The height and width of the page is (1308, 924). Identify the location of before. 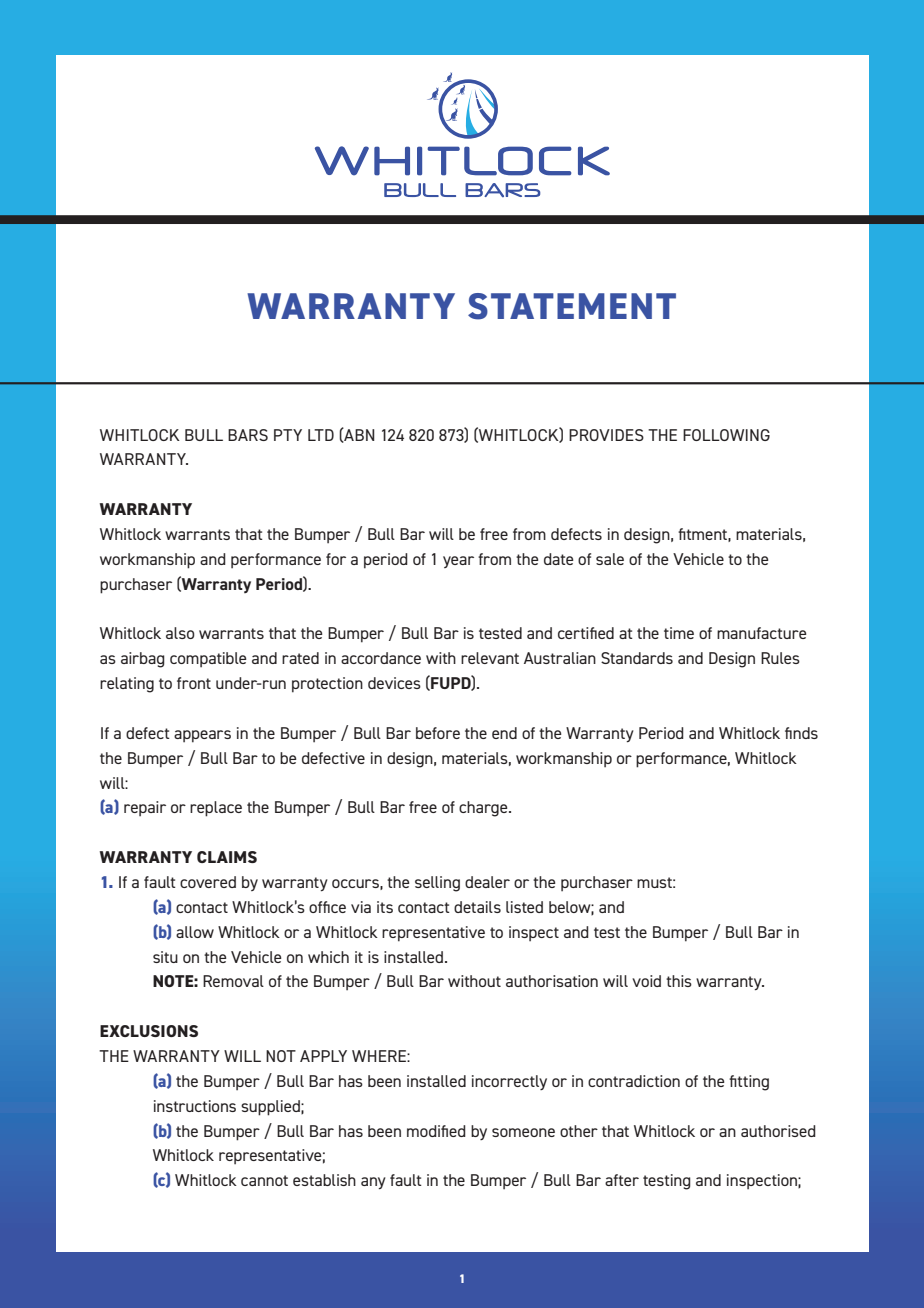
(438, 733).
